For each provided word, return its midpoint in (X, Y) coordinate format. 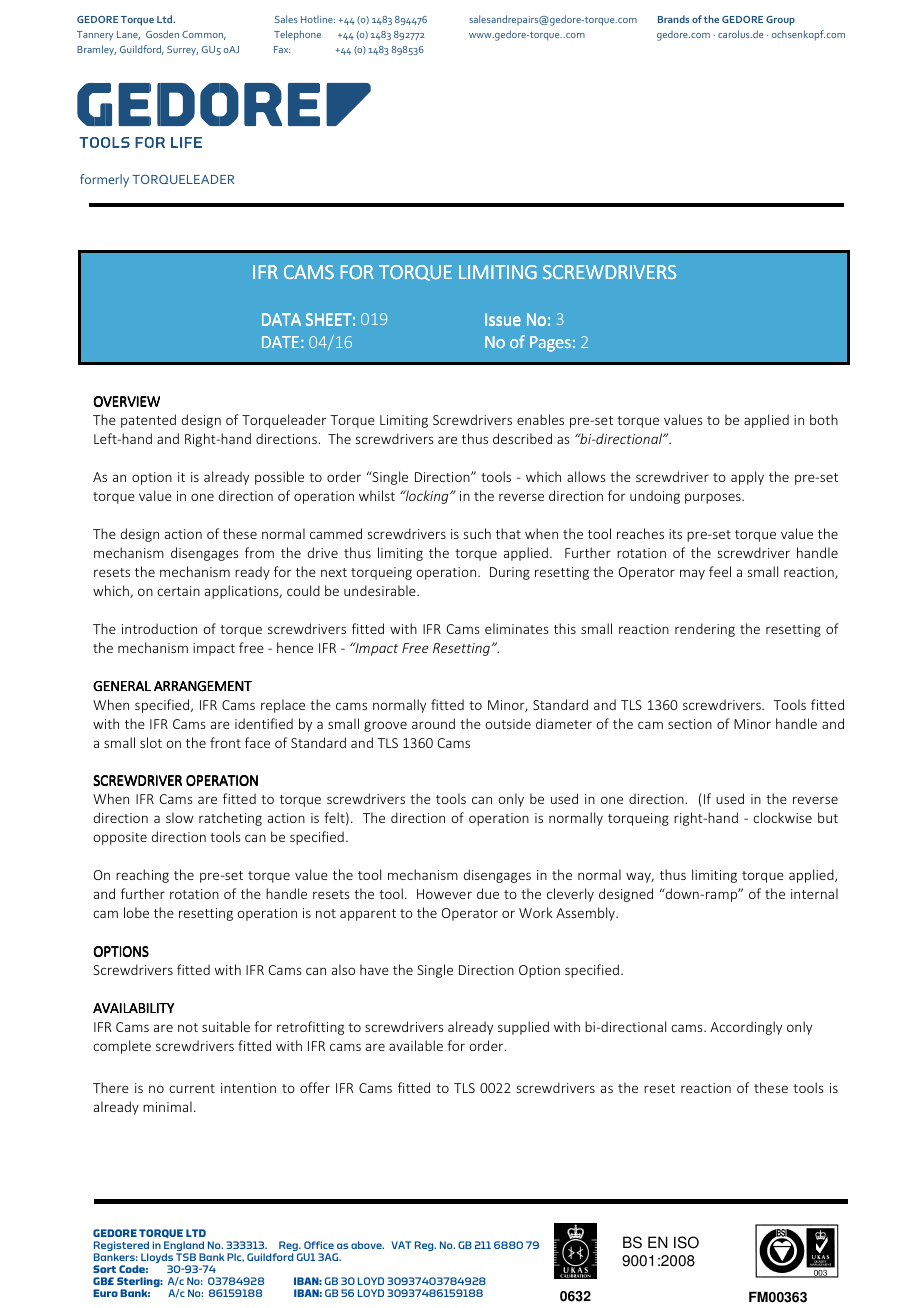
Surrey (182, 51)
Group (780, 21)
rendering (705, 630)
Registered (121, 1247)
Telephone (297, 35)
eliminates (516, 628)
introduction (159, 628)
